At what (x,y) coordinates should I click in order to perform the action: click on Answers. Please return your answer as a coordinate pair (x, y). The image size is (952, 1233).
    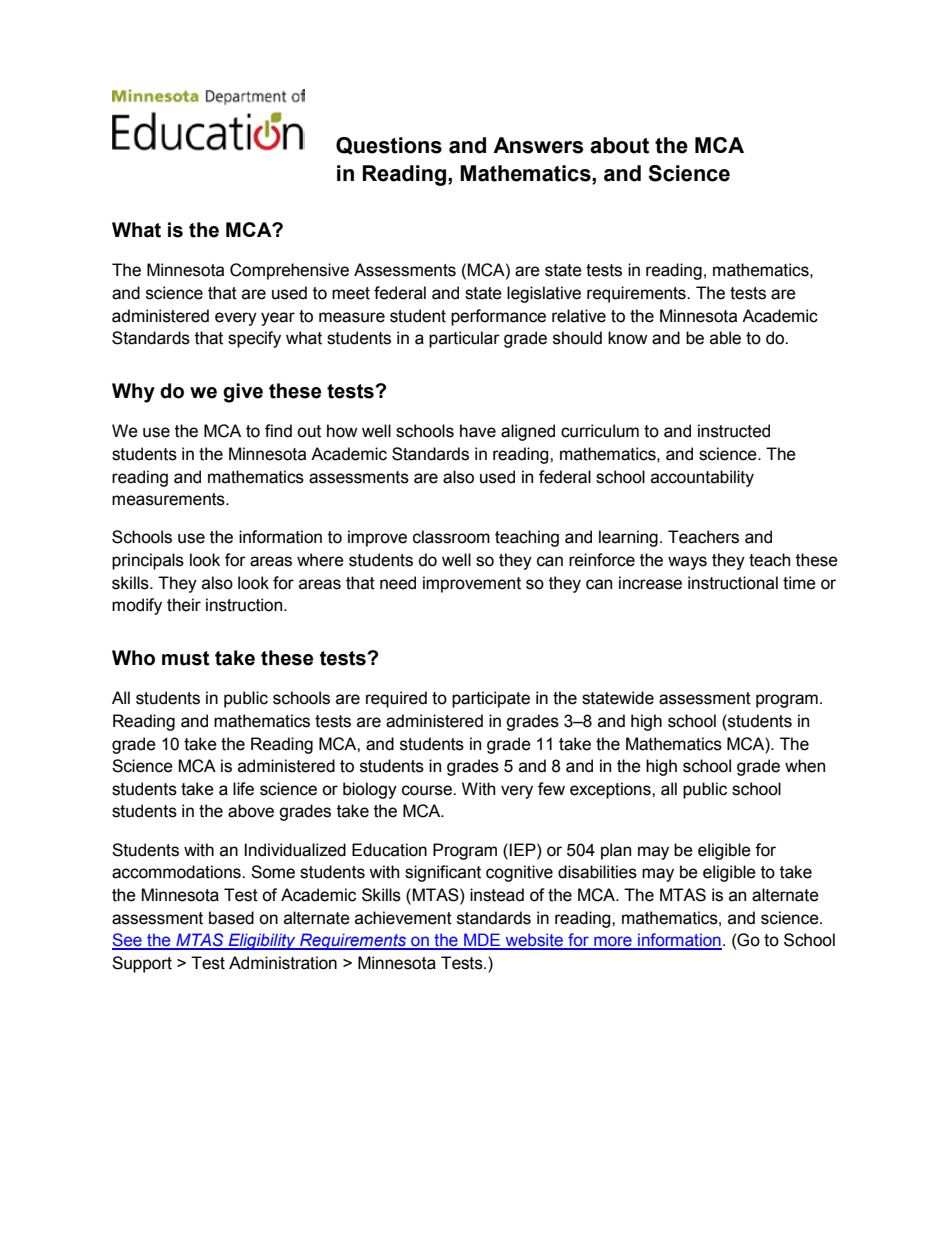
    Looking at the image, I should click on (538, 145).
